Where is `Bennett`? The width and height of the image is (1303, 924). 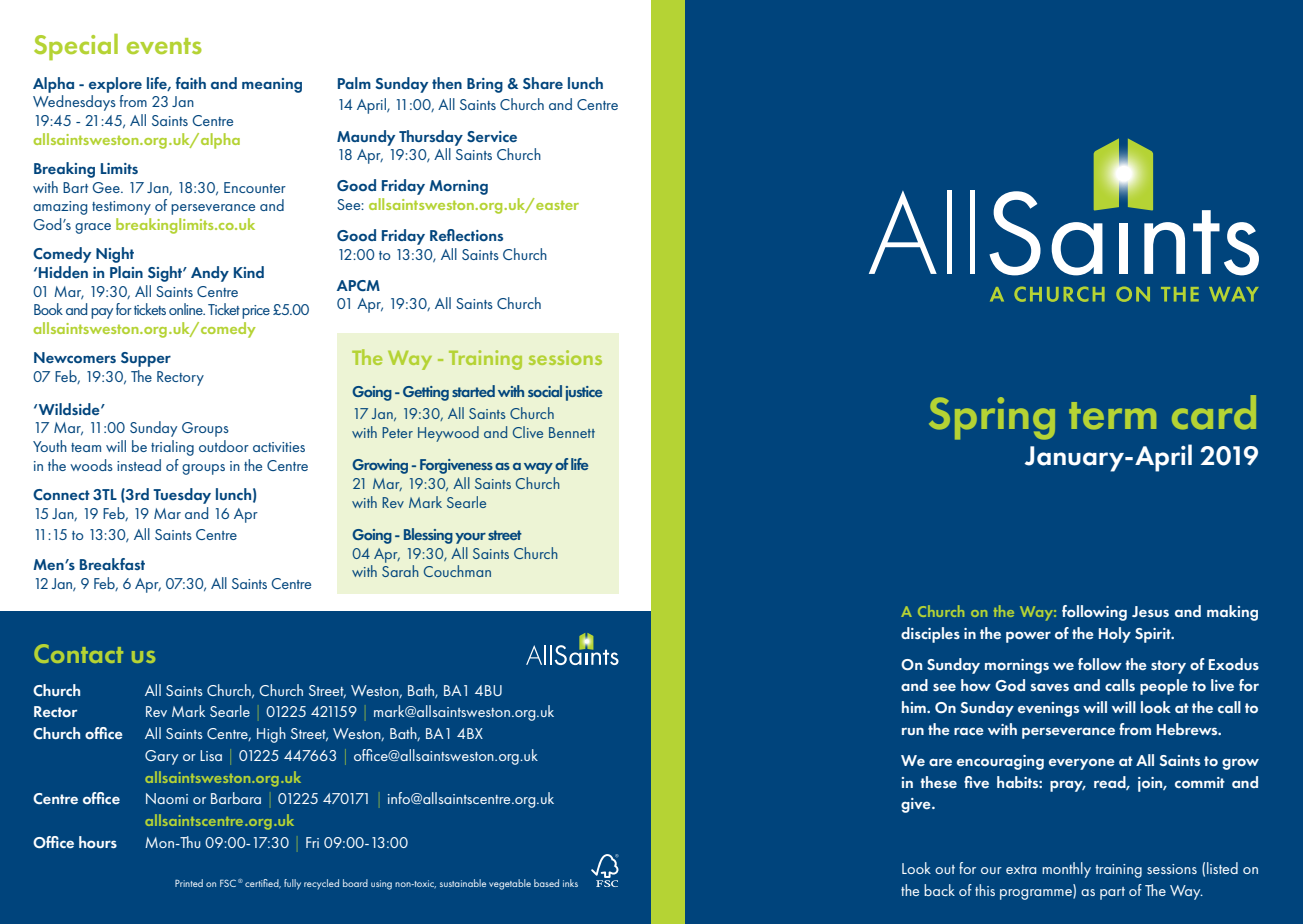 Bennett is located at coordinates (572, 432).
